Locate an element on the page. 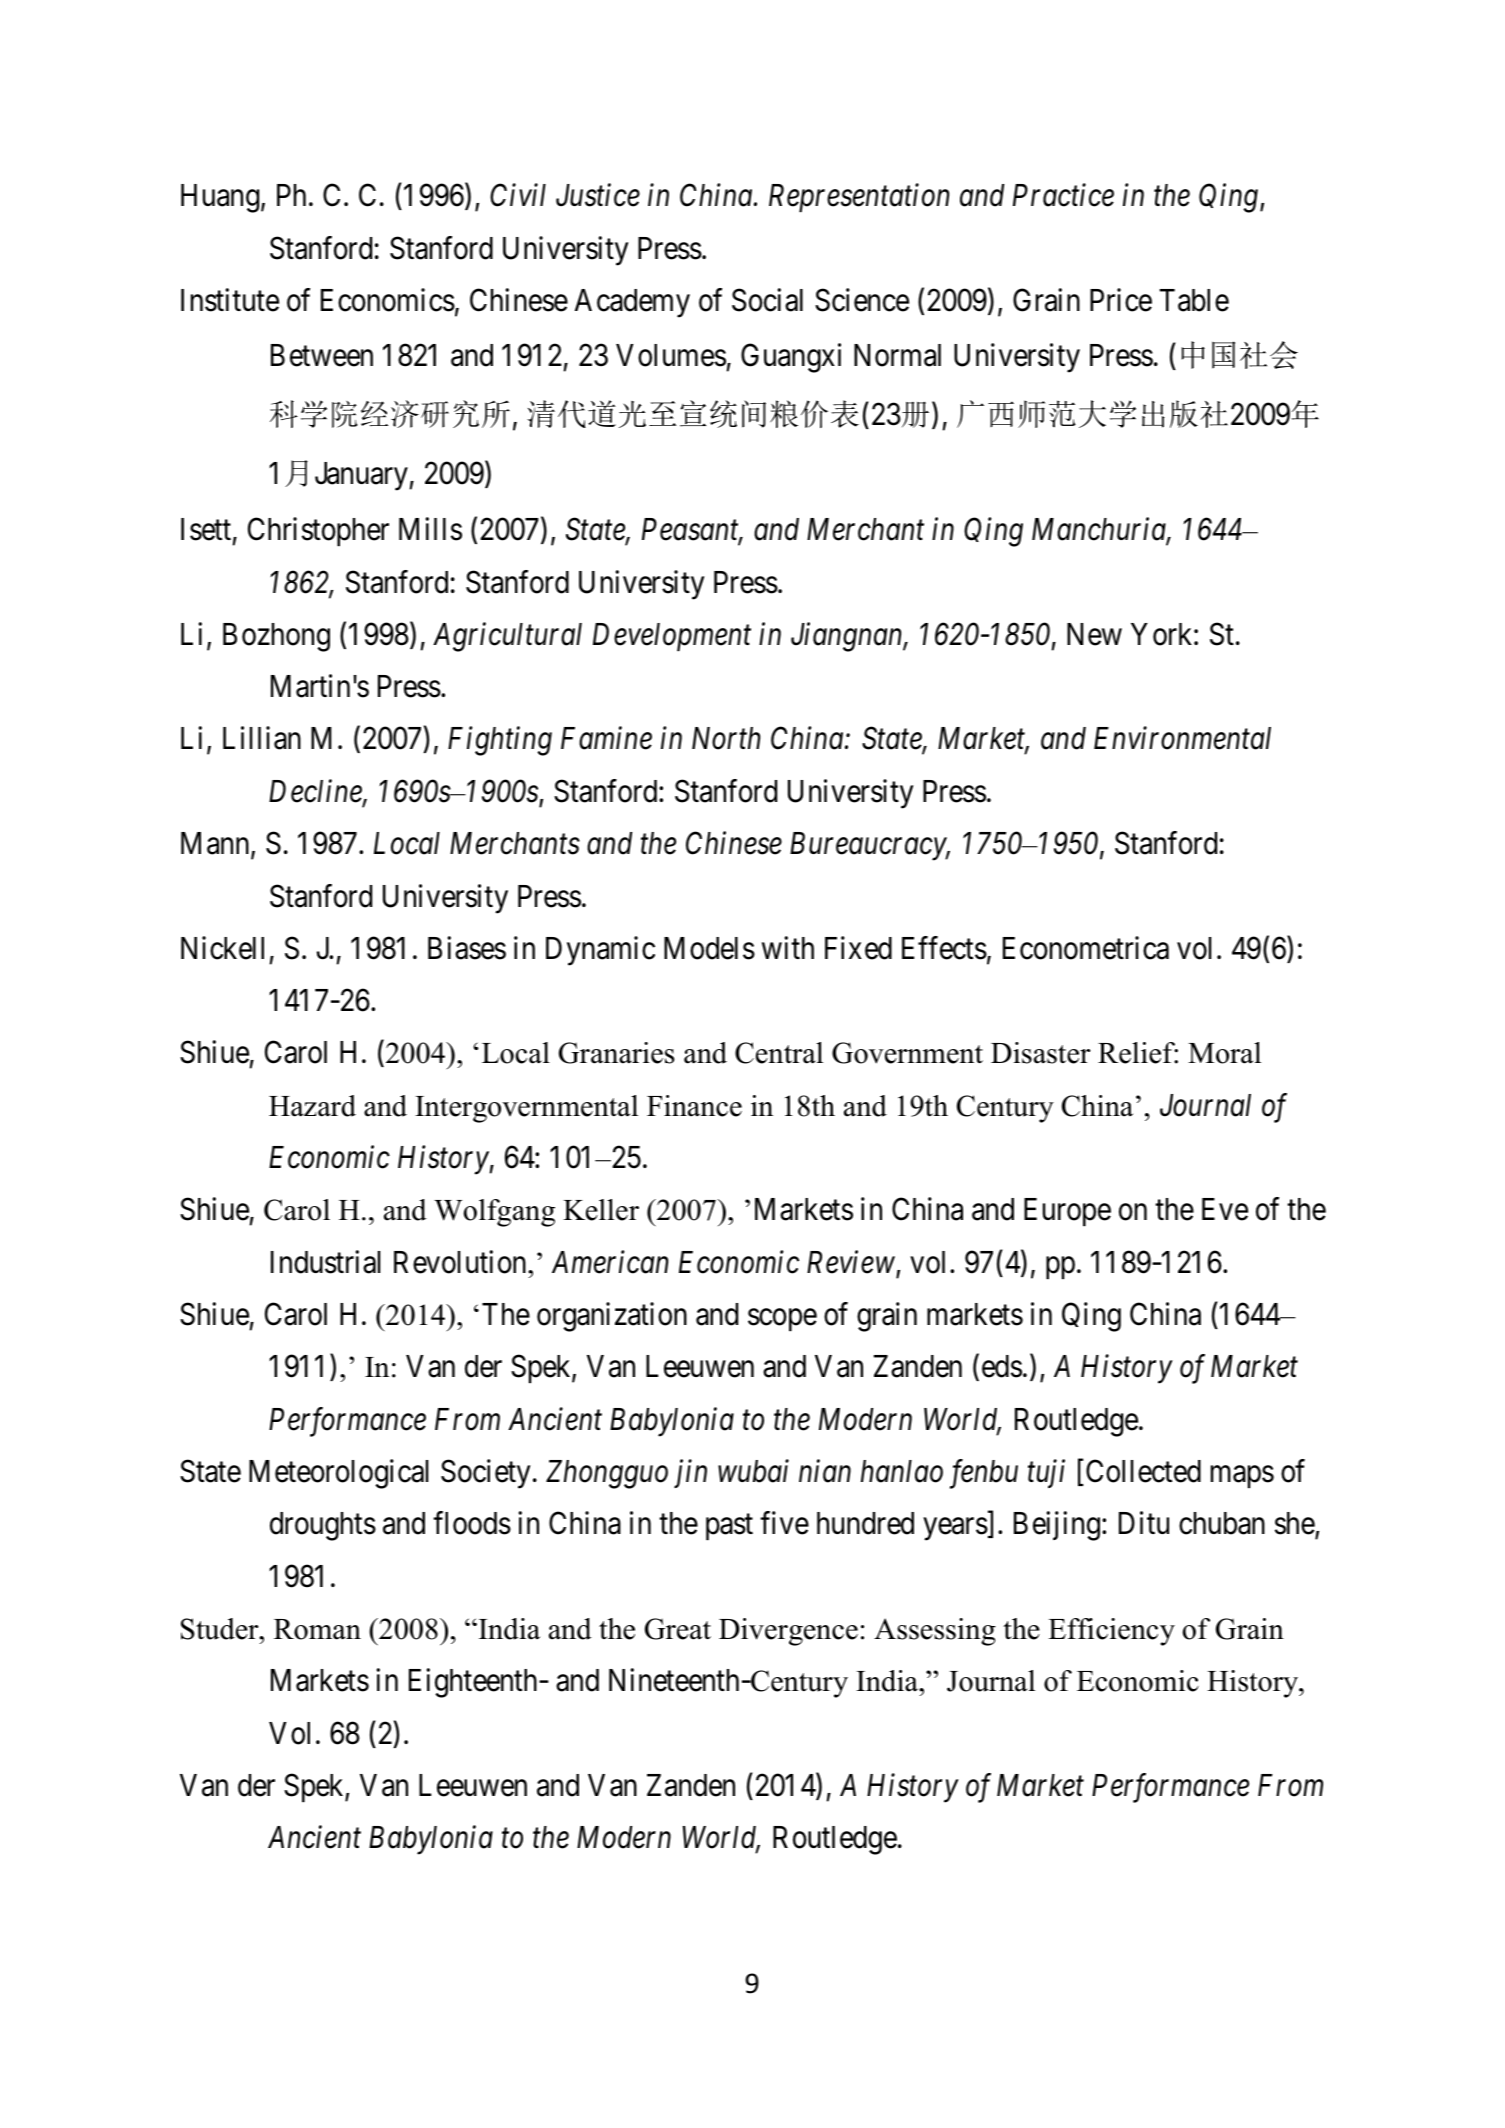  with is located at coordinates (788, 947).
